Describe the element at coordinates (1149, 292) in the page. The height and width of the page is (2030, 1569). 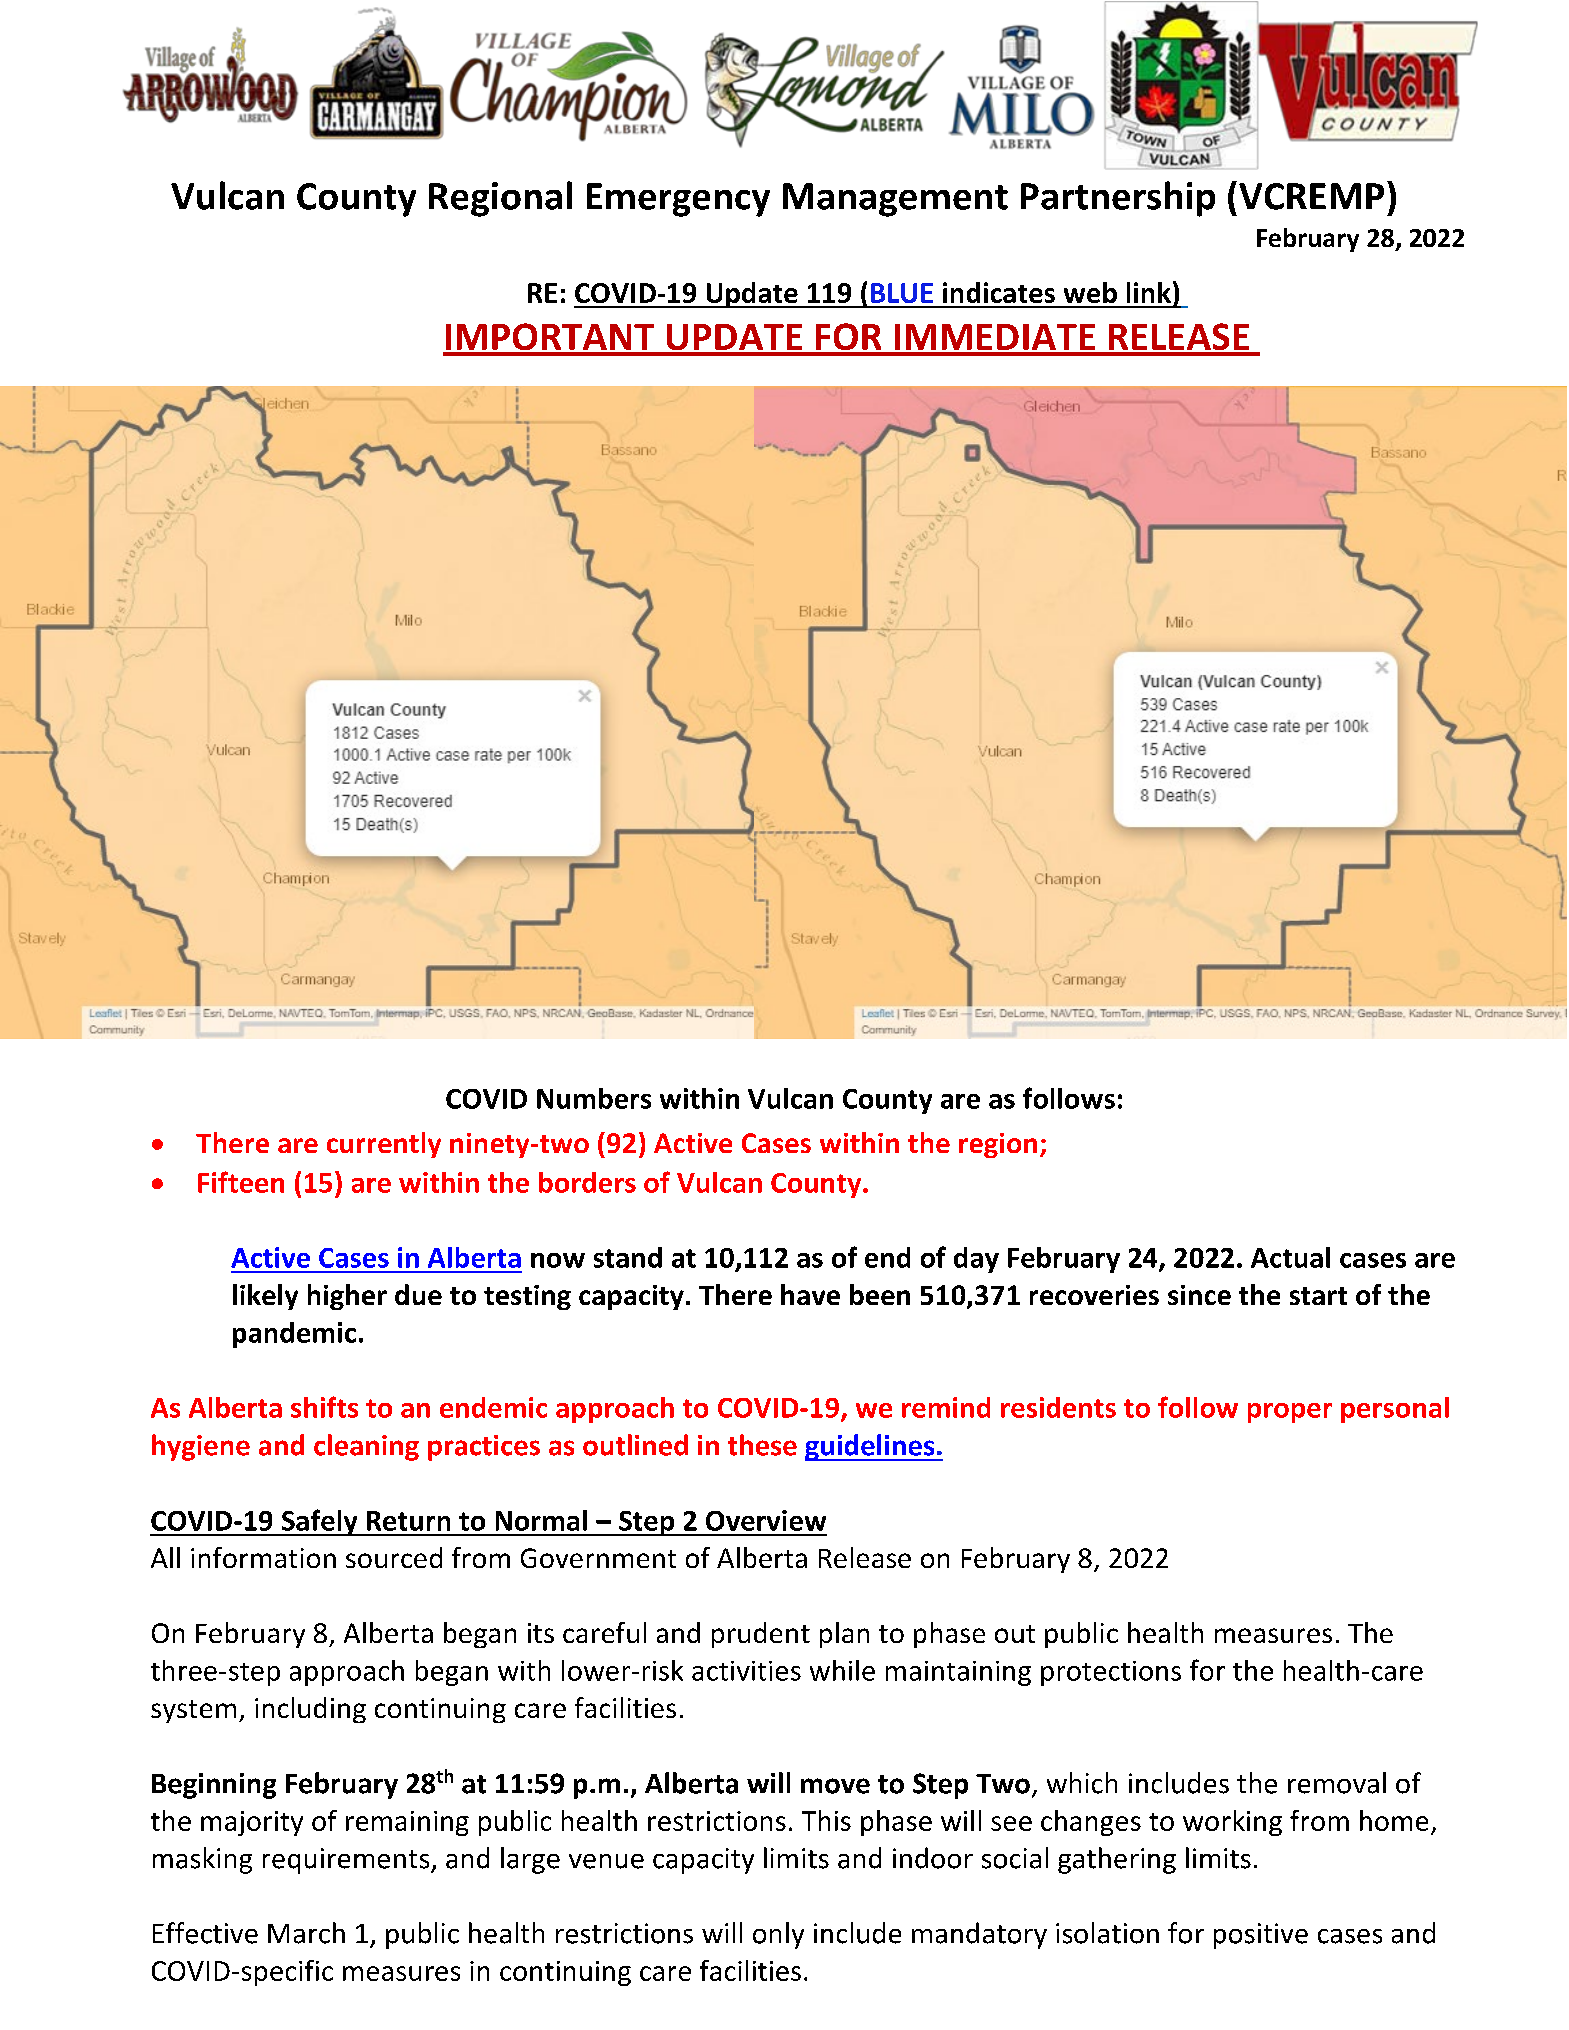
I see `link` at that location.
